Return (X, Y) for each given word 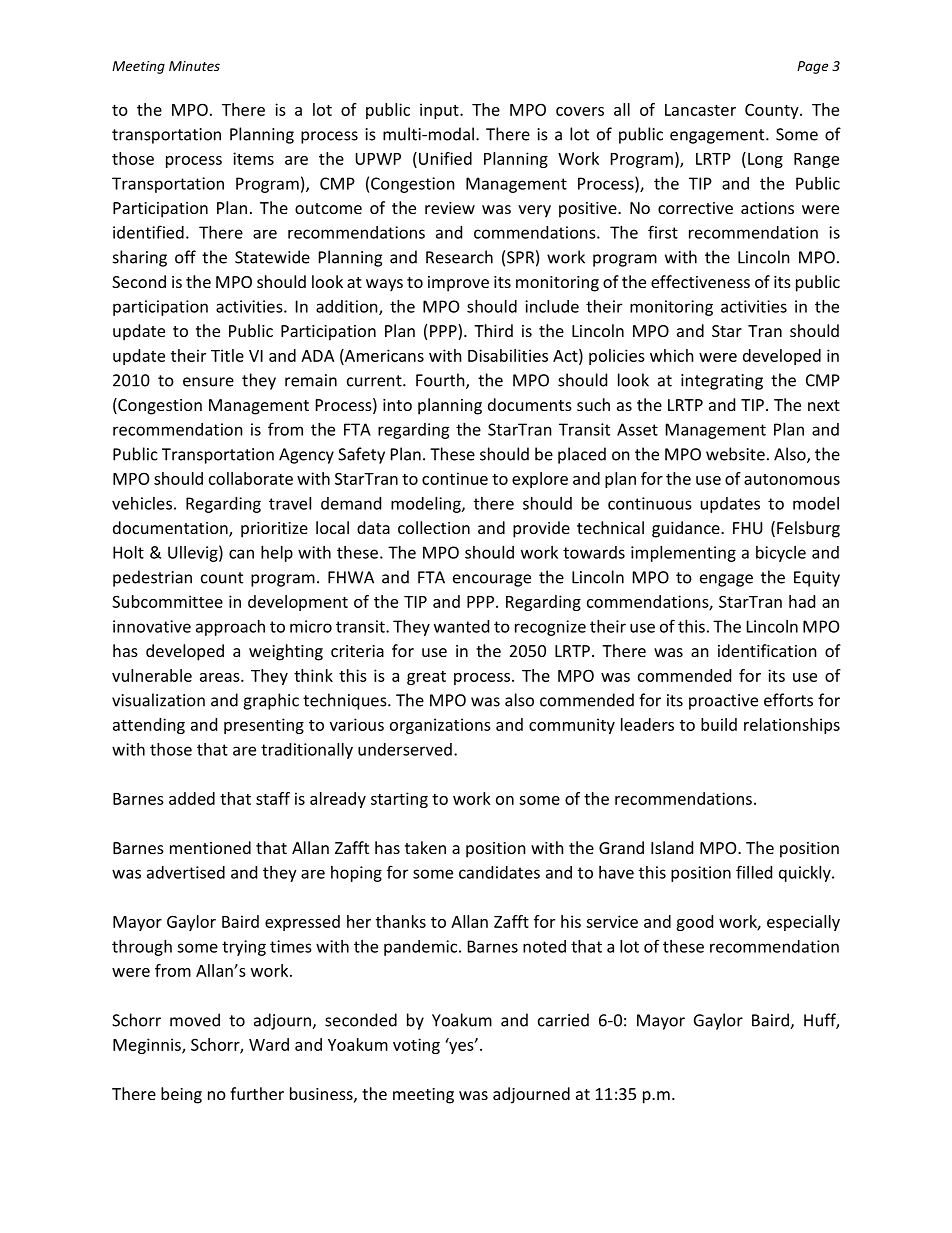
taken (425, 847)
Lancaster (700, 110)
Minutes (194, 66)
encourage (492, 580)
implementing (683, 554)
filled (754, 872)
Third (493, 330)
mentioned (210, 847)
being (181, 1095)
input (440, 111)
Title (227, 355)
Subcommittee (167, 601)
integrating (722, 382)
